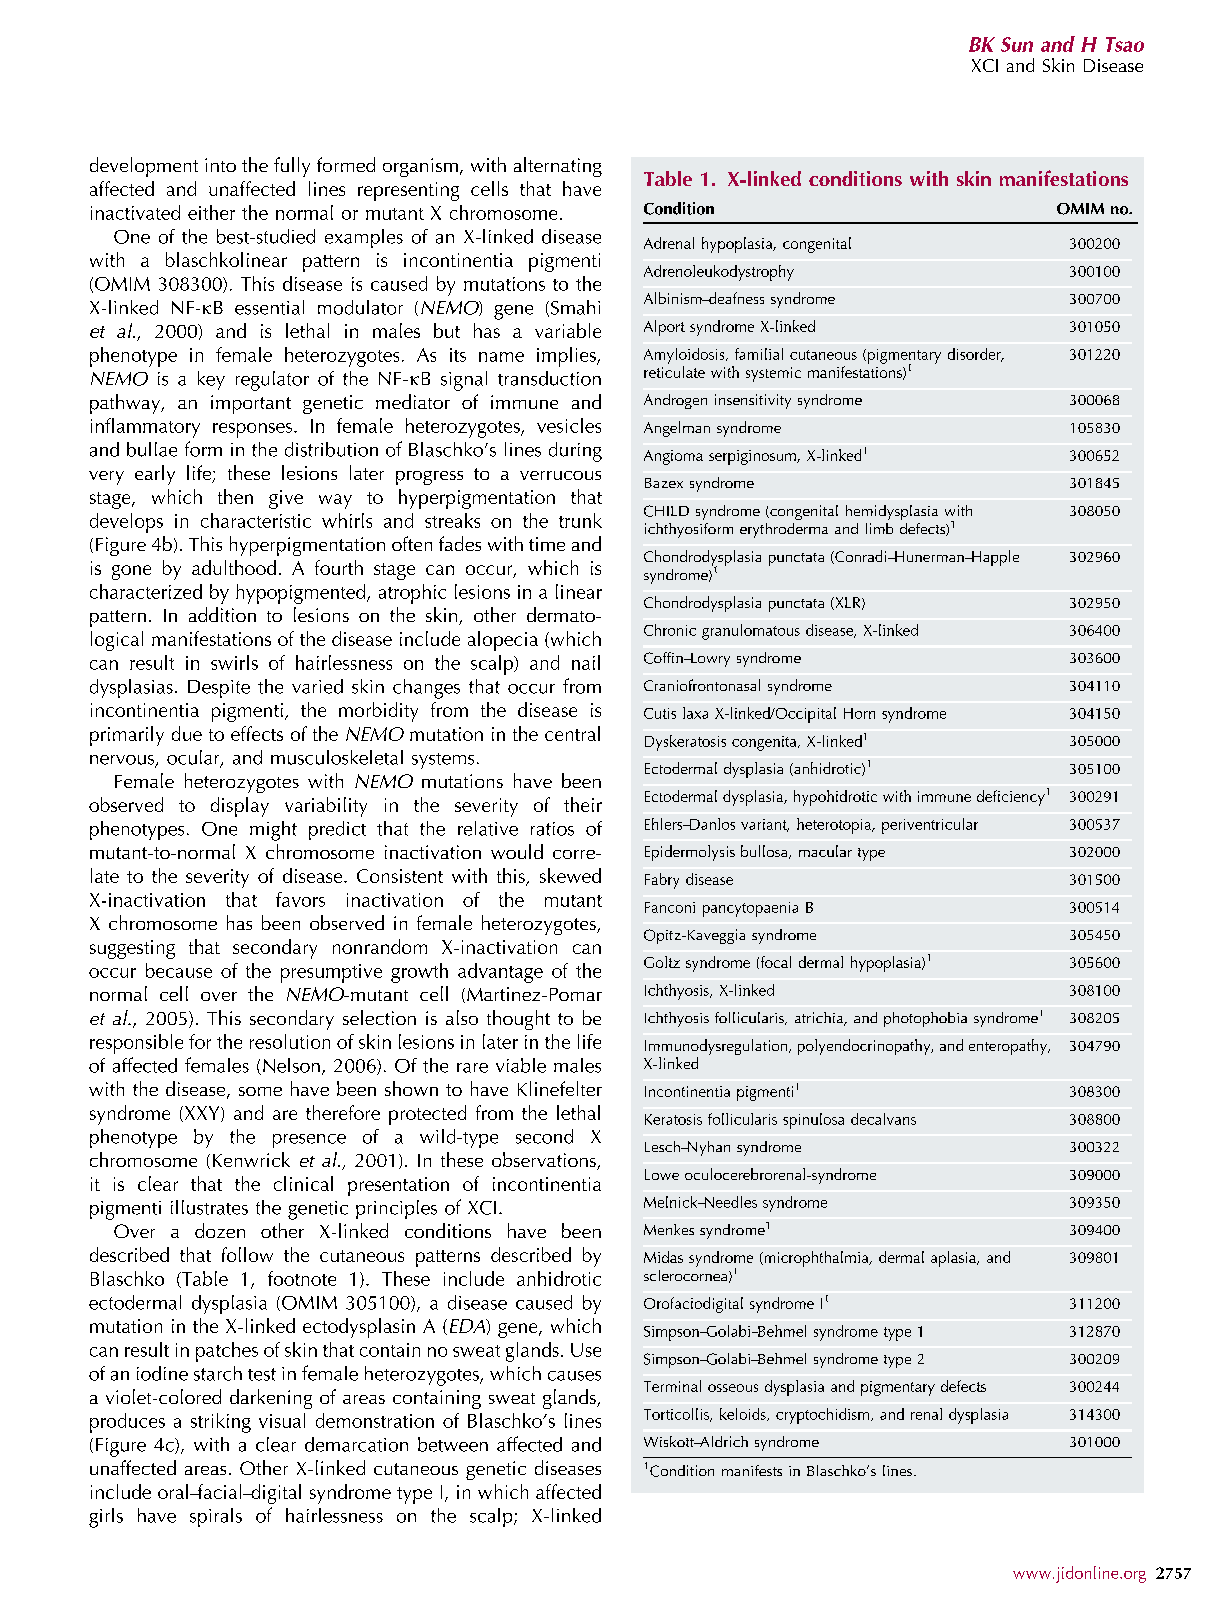 The image size is (1229, 1619). Describe the element at coordinates (216, 1517) in the document. I see `spirals` at that location.
